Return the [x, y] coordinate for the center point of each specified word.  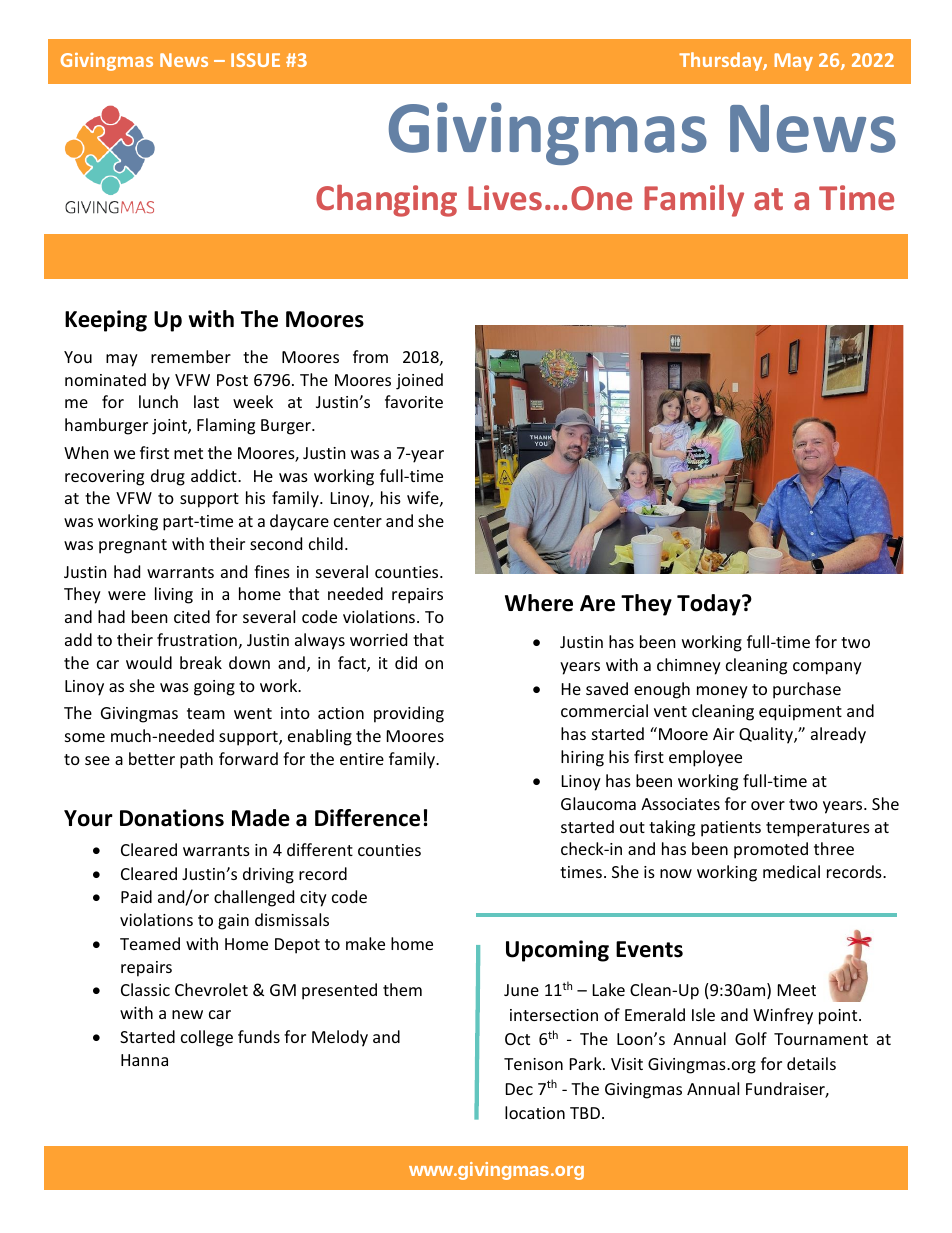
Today [710, 605]
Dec [519, 1089]
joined [419, 381]
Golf [751, 1038]
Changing [386, 200]
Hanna [144, 1060]
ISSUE [255, 60]
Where [539, 603]
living [174, 595]
